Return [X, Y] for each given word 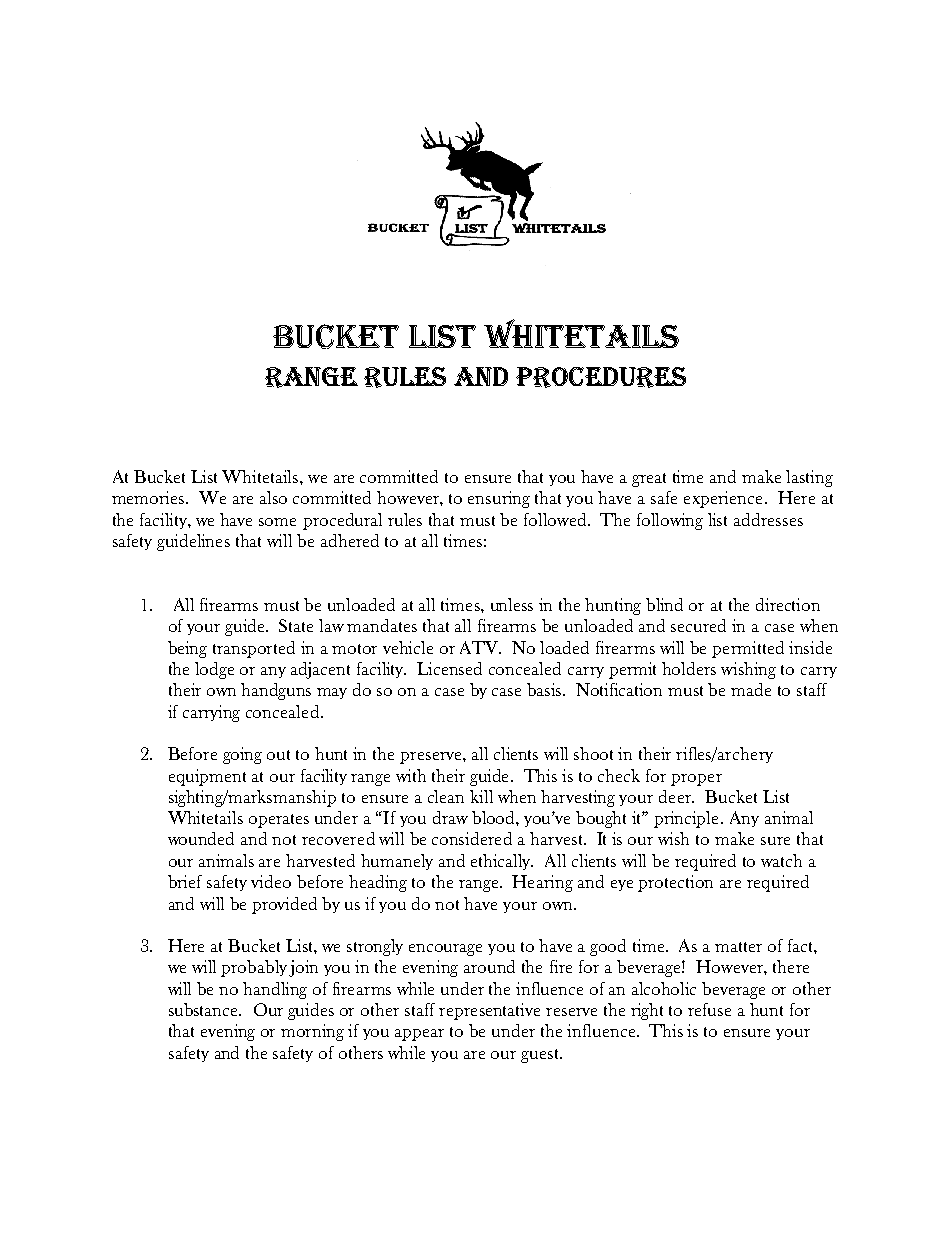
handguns [276, 691]
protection [675, 883]
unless [512, 604]
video [271, 881]
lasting [809, 478]
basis [545, 689]
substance [205, 1009]
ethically [502, 862]
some [277, 522]
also [273, 497]
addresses [768, 519]
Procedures [601, 377]
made [751, 689]
